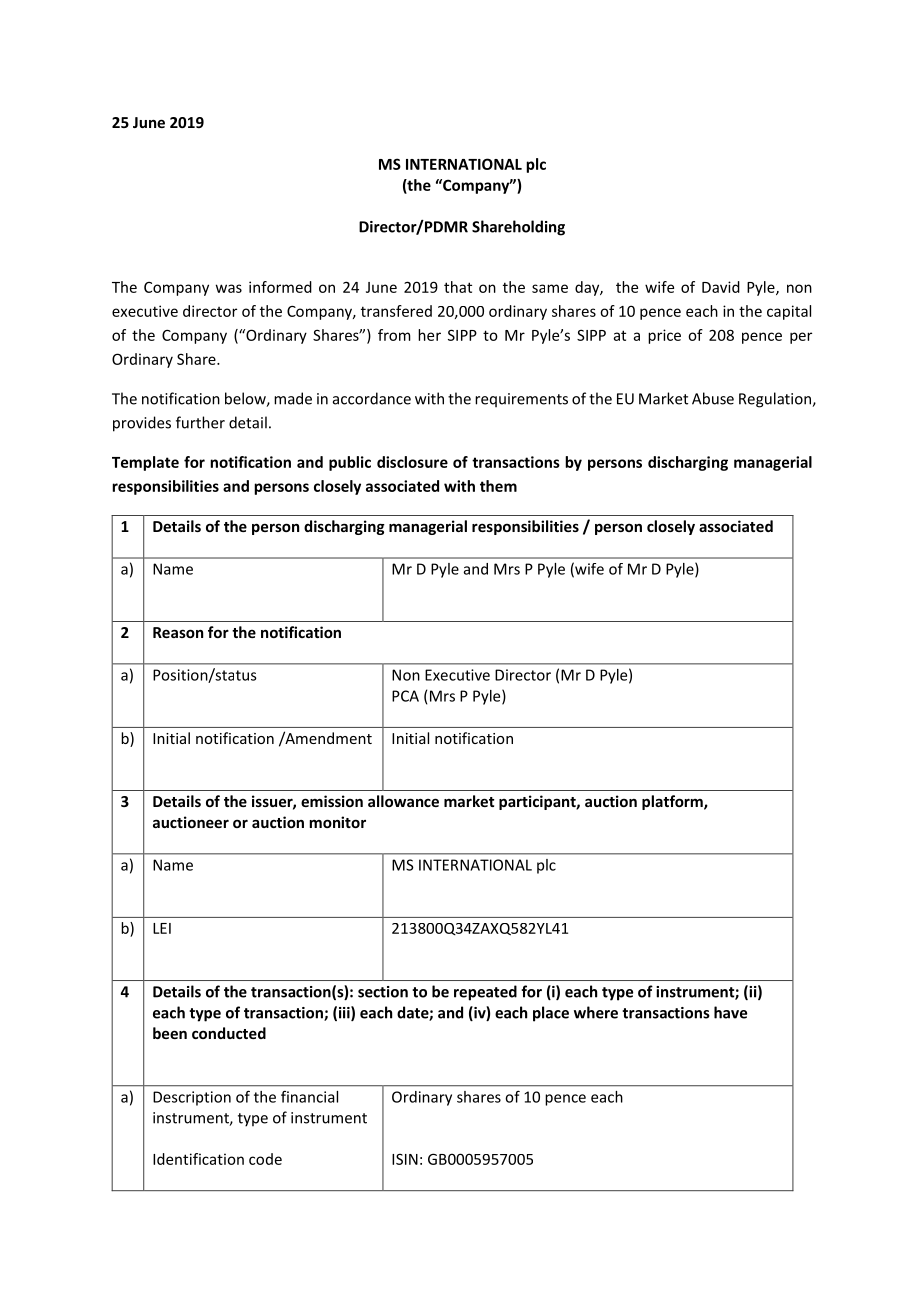 This page has width=924, height=1308. I want to click on Identification, so click(198, 1159).
